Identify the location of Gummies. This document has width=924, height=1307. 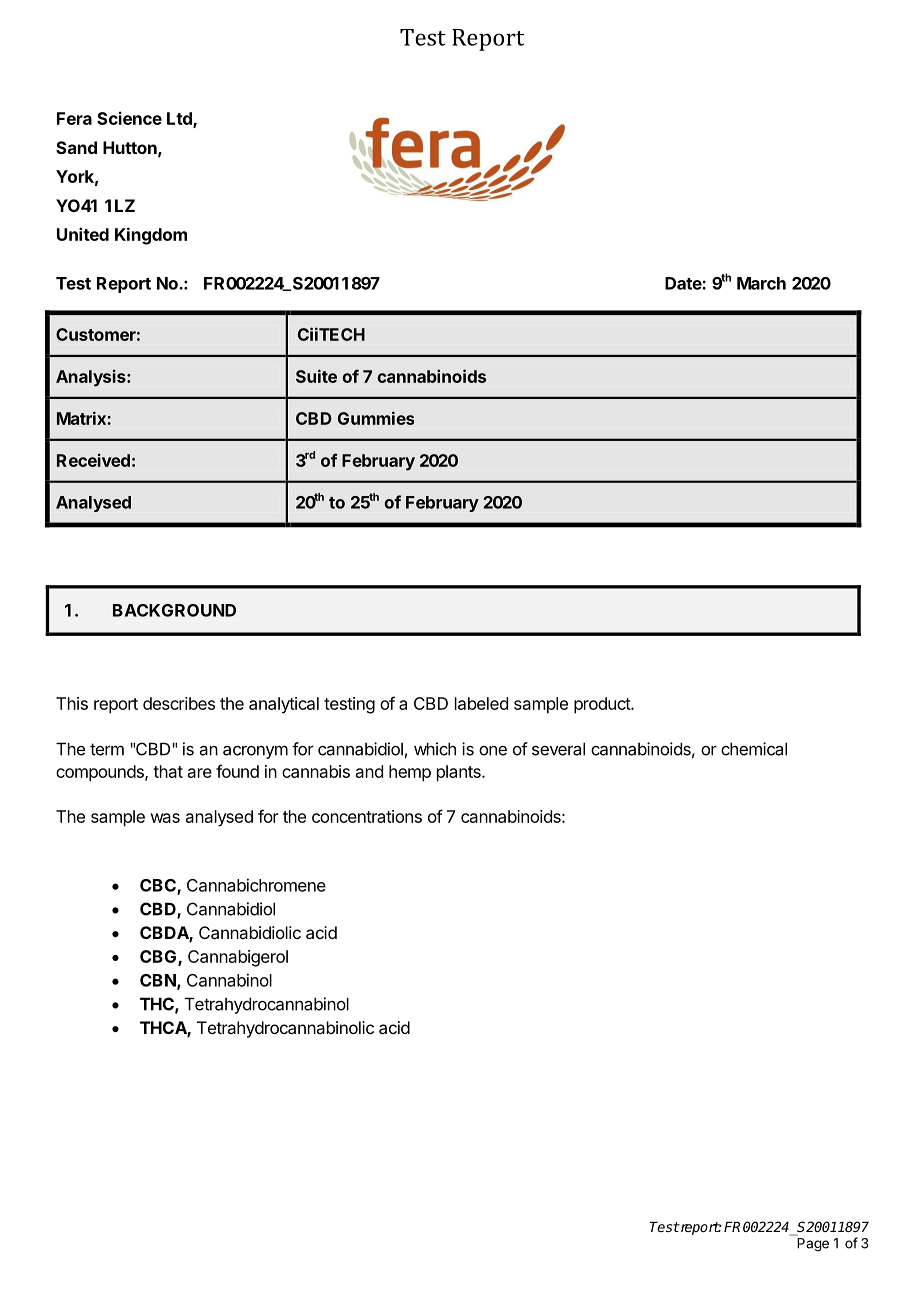
(376, 418).
